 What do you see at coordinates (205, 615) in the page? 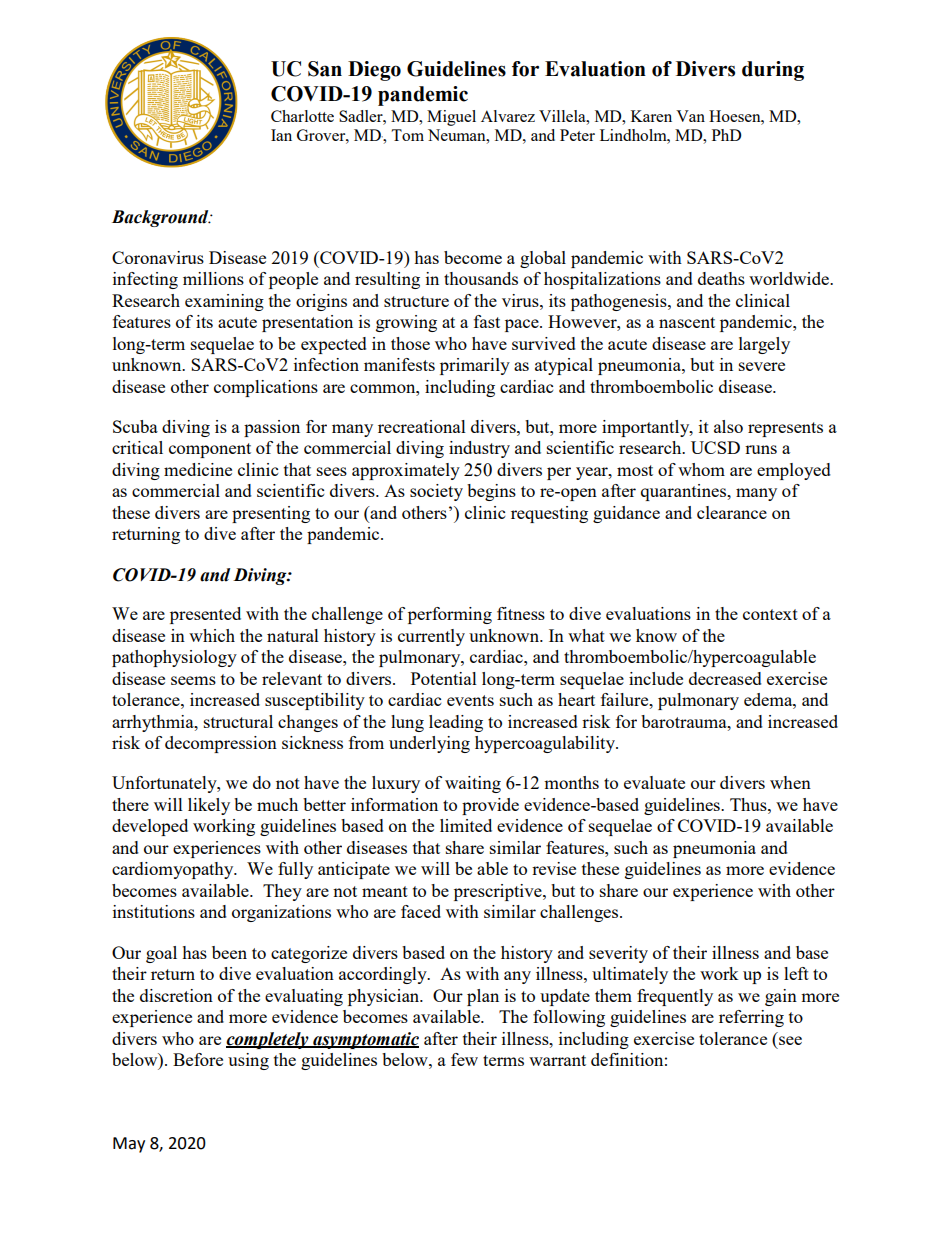
I see `presented` at bounding box center [205, 615].
